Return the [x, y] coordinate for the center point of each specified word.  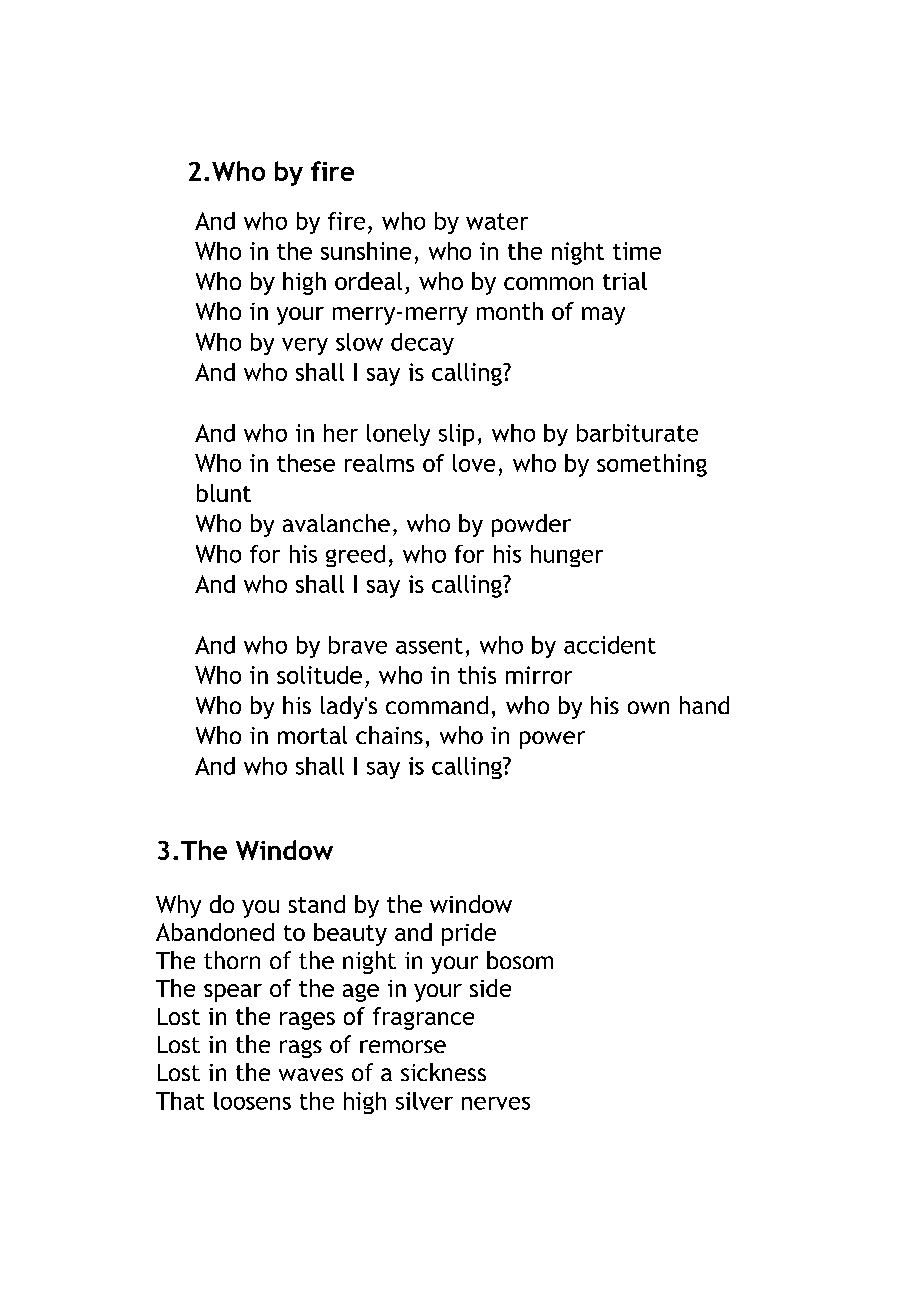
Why [178, 906]
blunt [224, 493]
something [652, 465]
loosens [252, 1101]
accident [610, 645]
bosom [520, 960]
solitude [319, 675]
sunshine [366, 251]
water [497, 221]
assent [429, 646]
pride [469, 934]
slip [456, 435]
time [637, 251]
